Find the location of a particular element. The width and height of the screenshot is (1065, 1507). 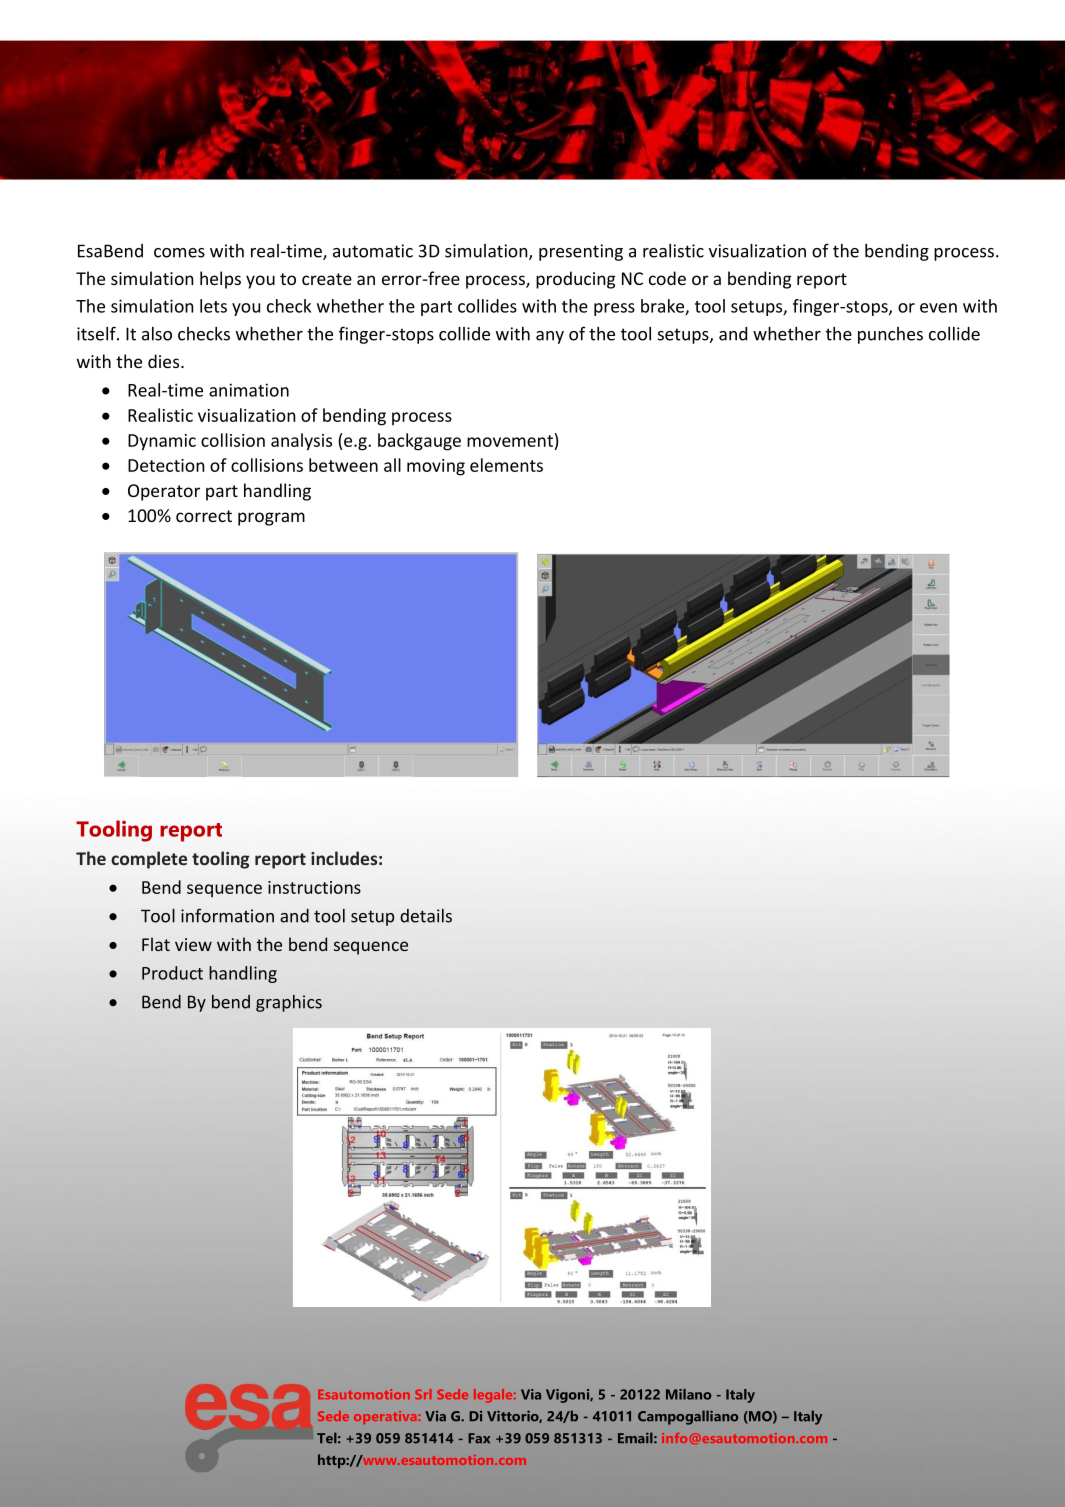

elements is located at coordinates (506, 465).
